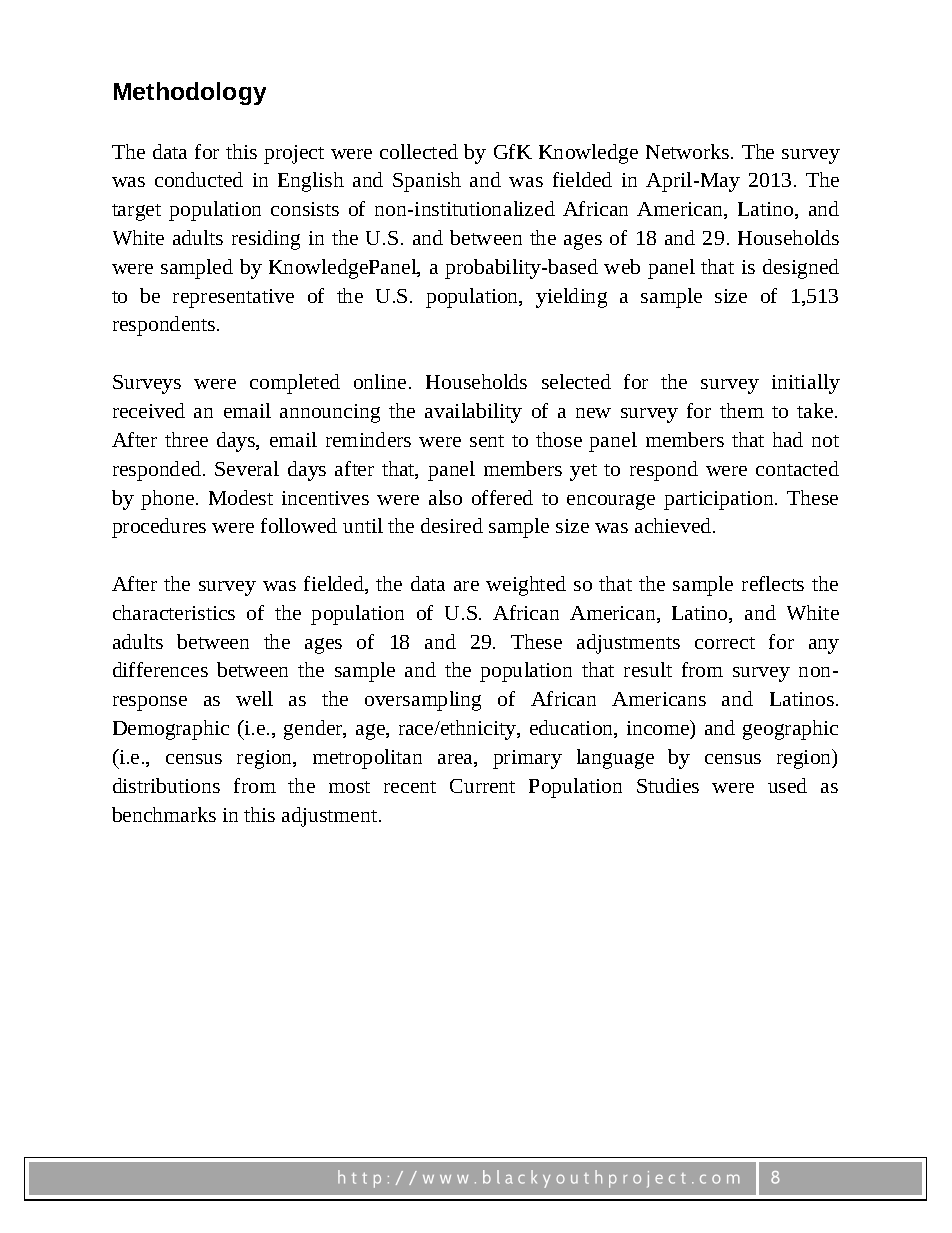 The image size is (952, 1233). I want to click on Methodology, so click(190, 93).
